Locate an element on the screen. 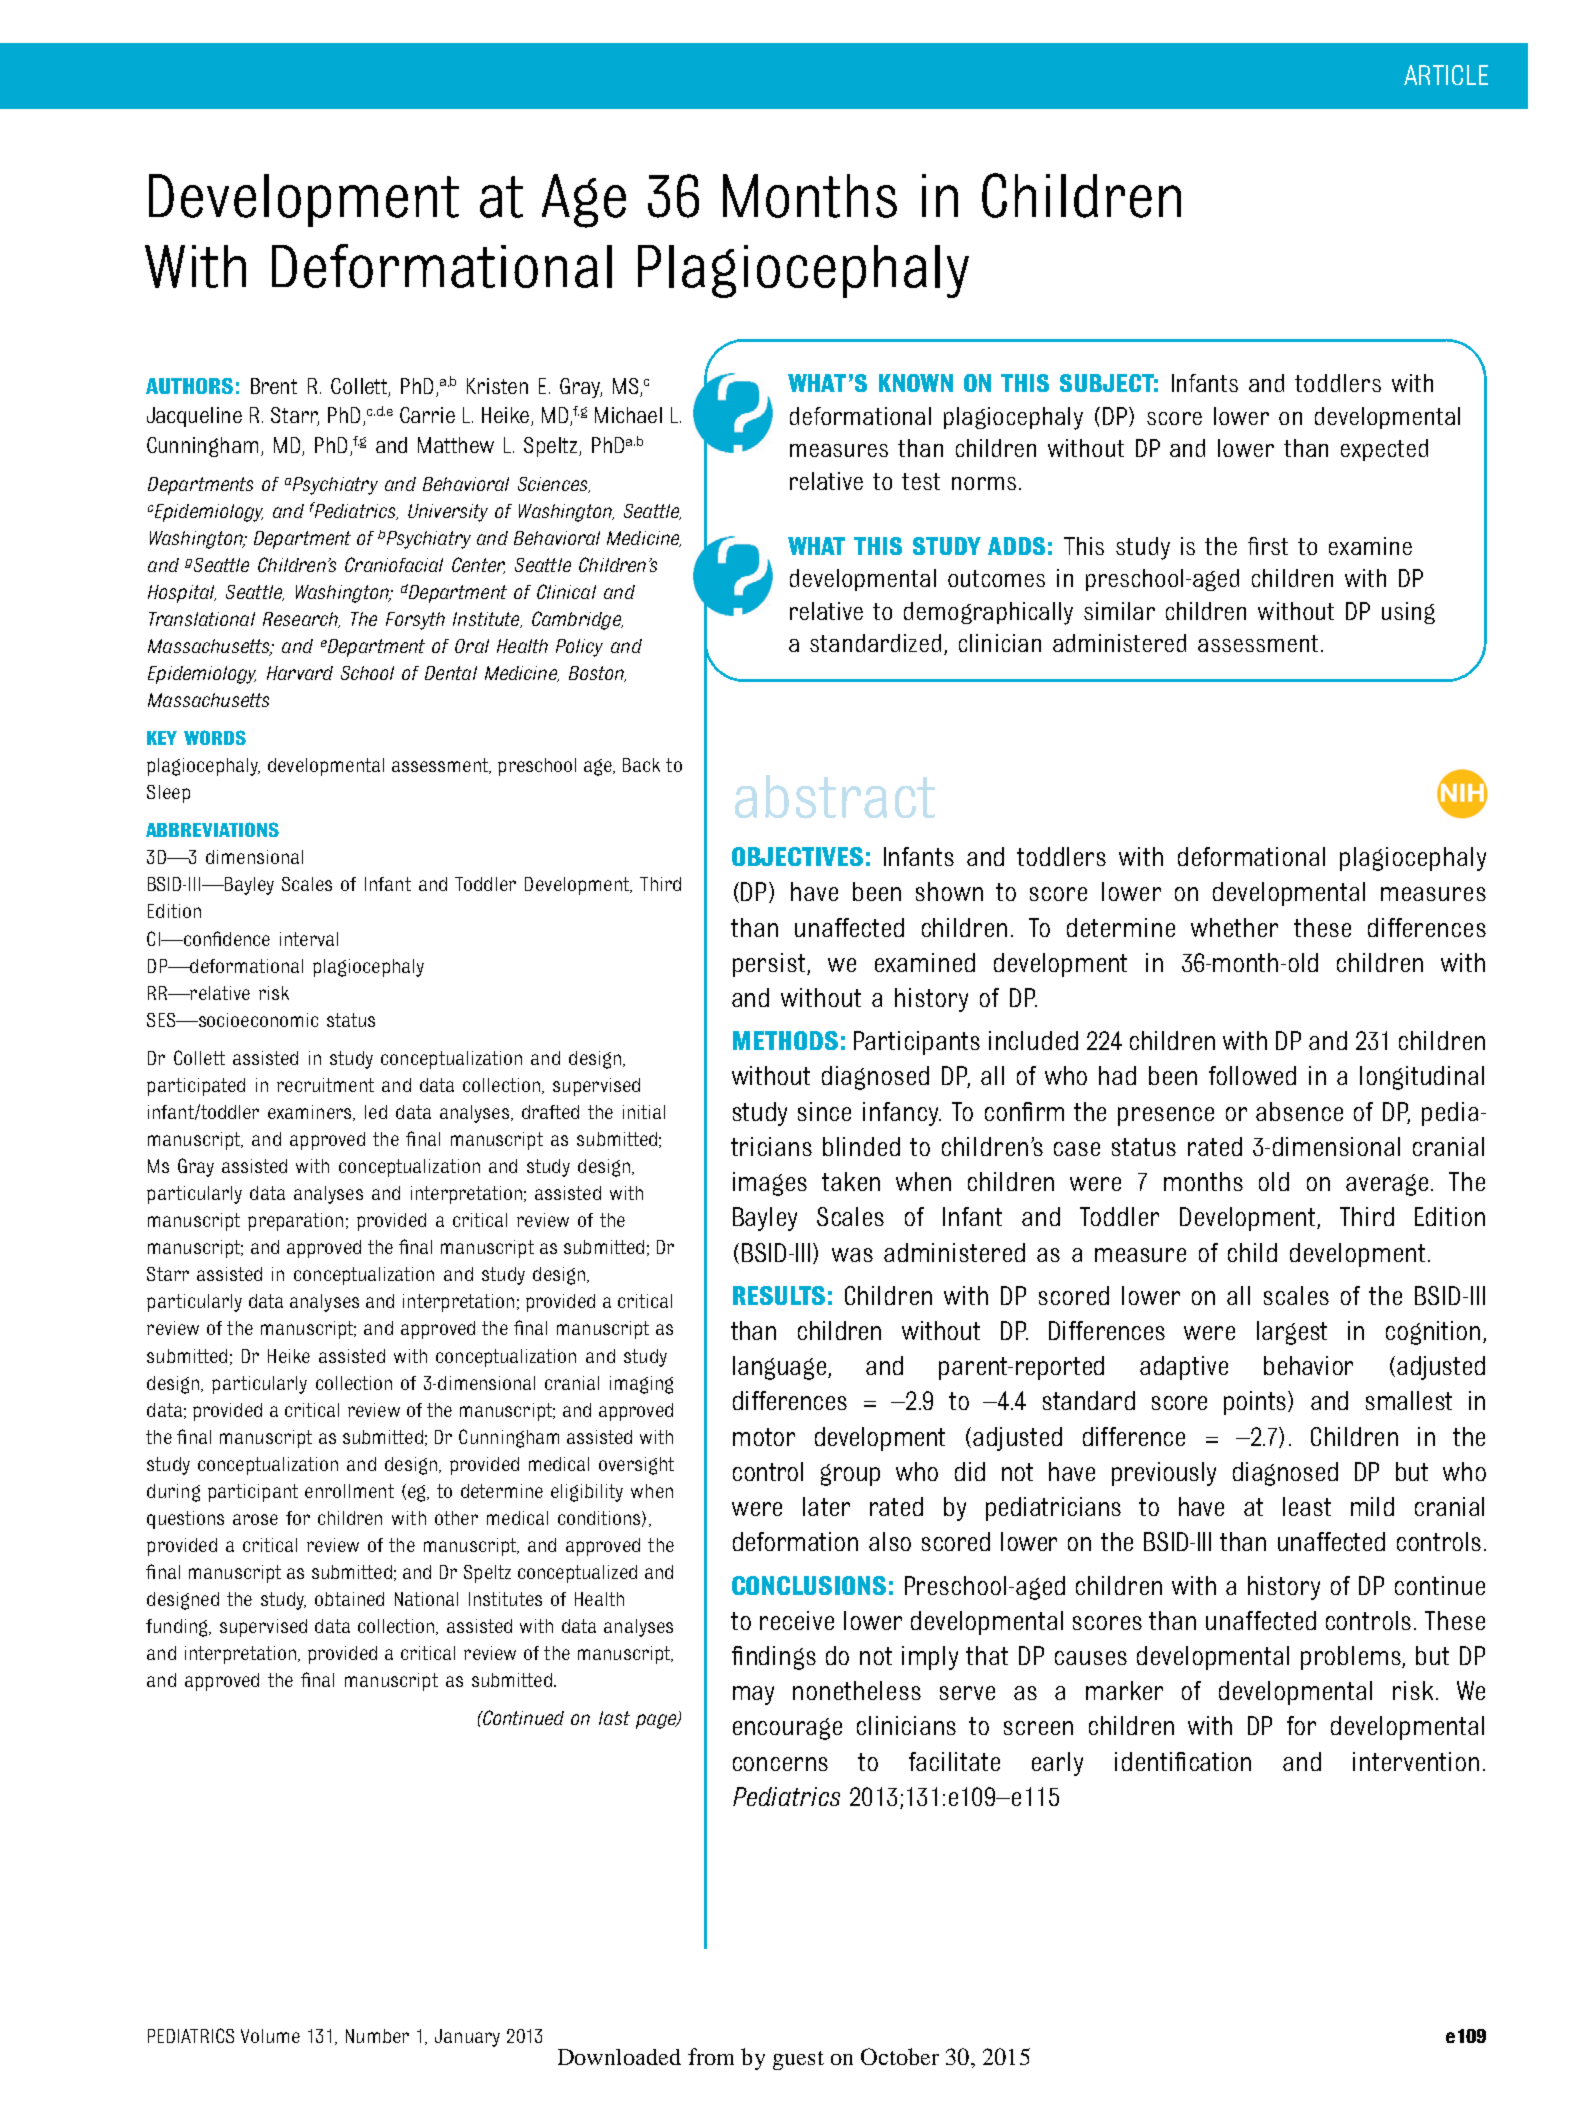 The image size is (1590, 2128). Brent is located at coordinates (274, 386).
